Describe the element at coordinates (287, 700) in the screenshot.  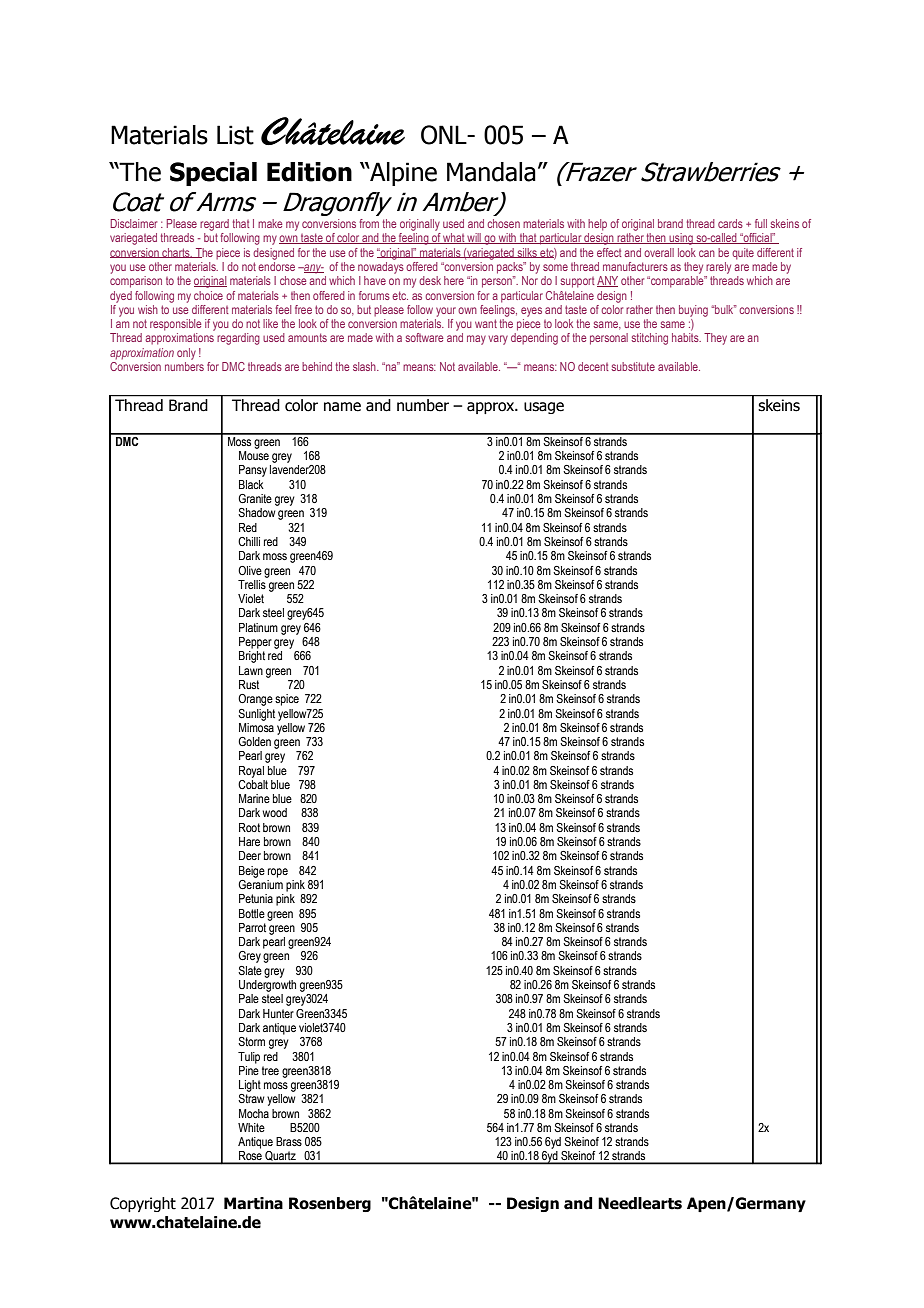
I see `spice` at that location.
